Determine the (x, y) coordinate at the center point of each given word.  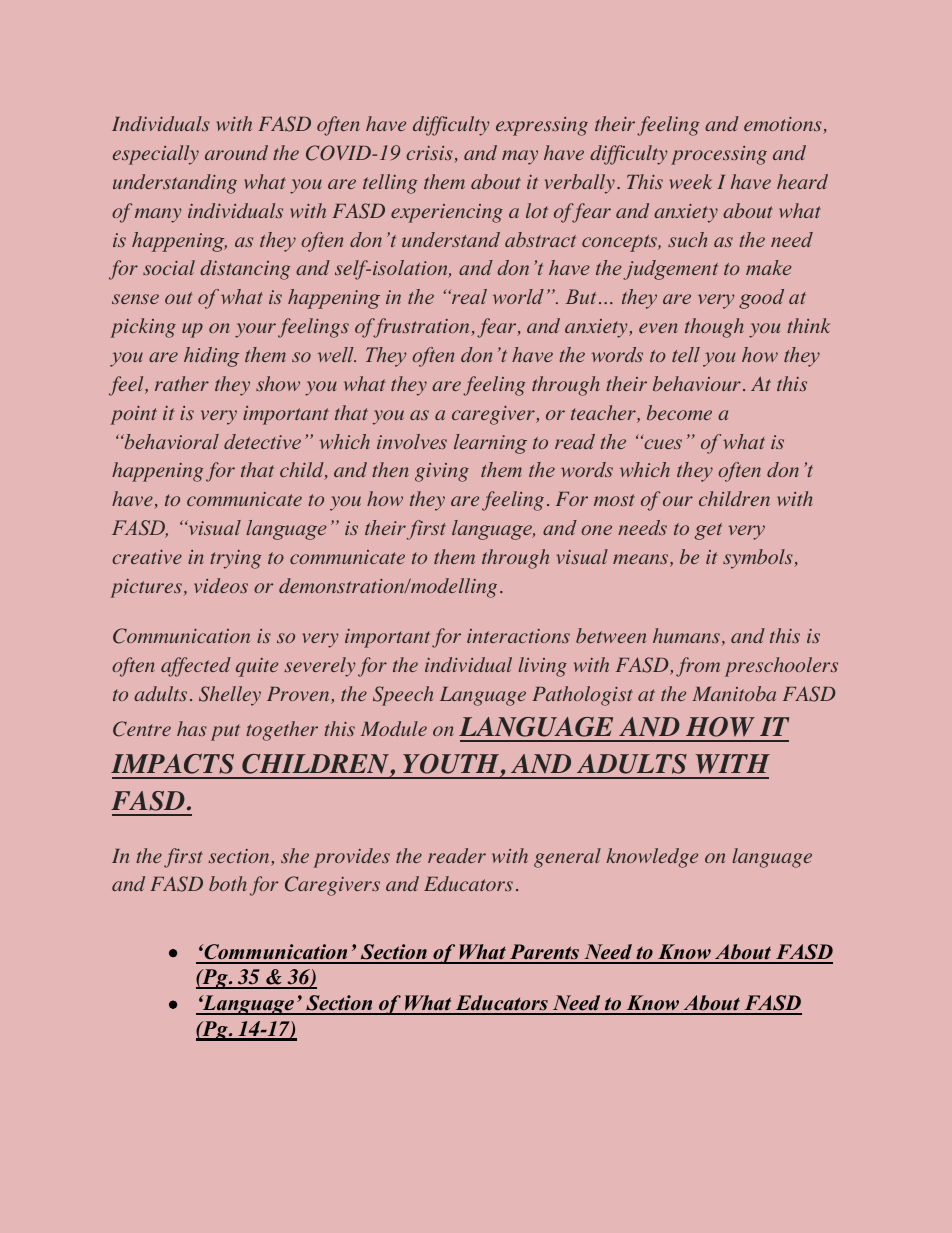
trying (235, 559)
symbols (759, 559)
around (236, 152)
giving (442, 472)
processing (719, 155)
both (228, 883)
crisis (430, 154)
